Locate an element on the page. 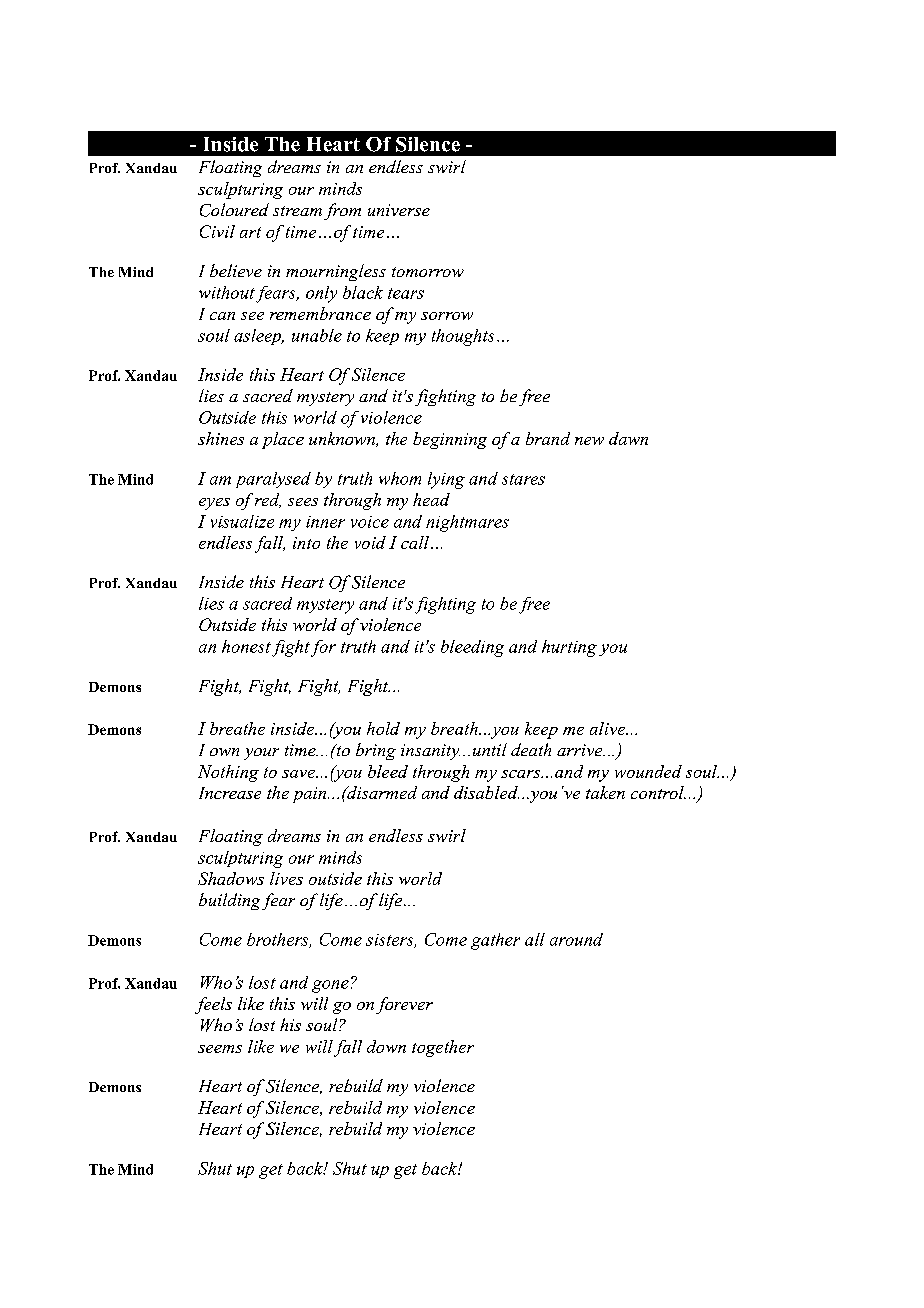  hurting is located at coordinates (569, 648).
